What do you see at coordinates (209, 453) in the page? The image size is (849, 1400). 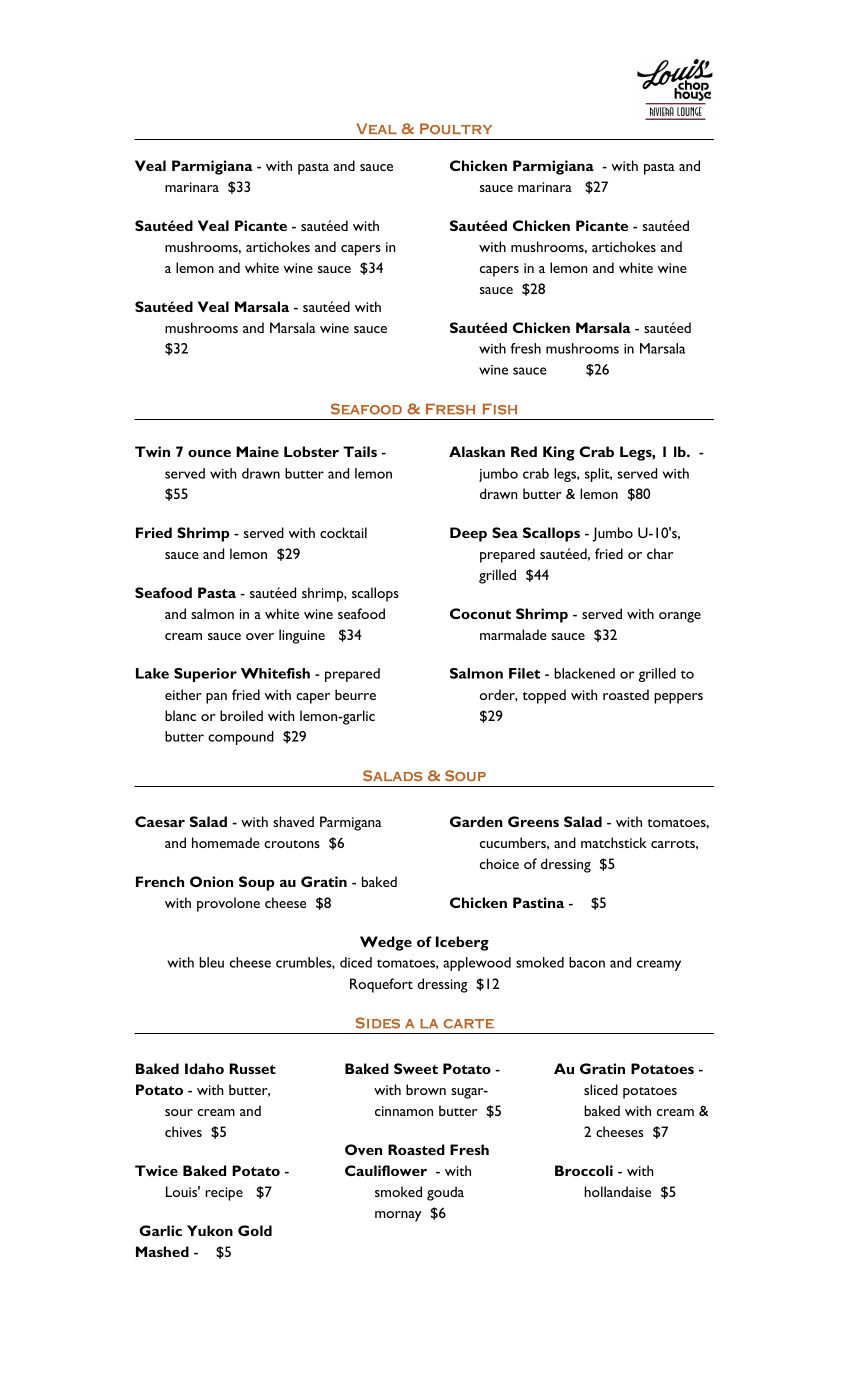 I see `ounce` at bounding box center [209, 453].
